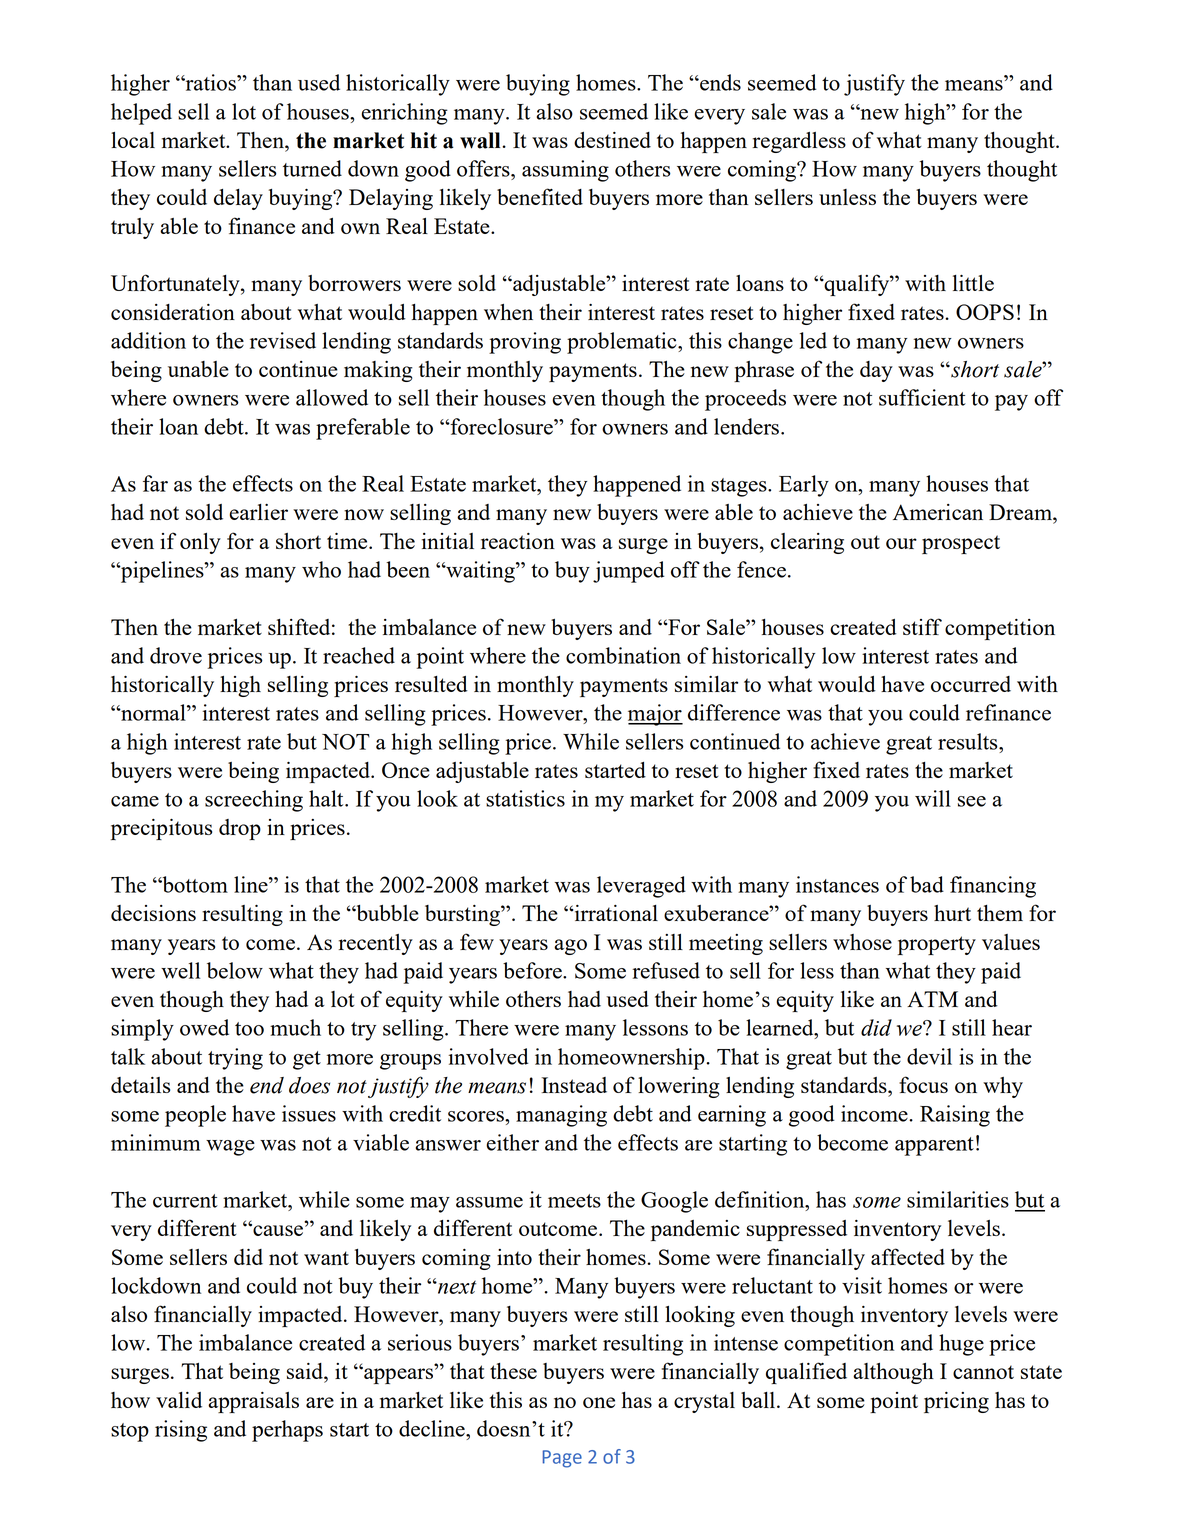  Describe the element at coordinates (518, 541) in the image. I see `reaction` at that location.
